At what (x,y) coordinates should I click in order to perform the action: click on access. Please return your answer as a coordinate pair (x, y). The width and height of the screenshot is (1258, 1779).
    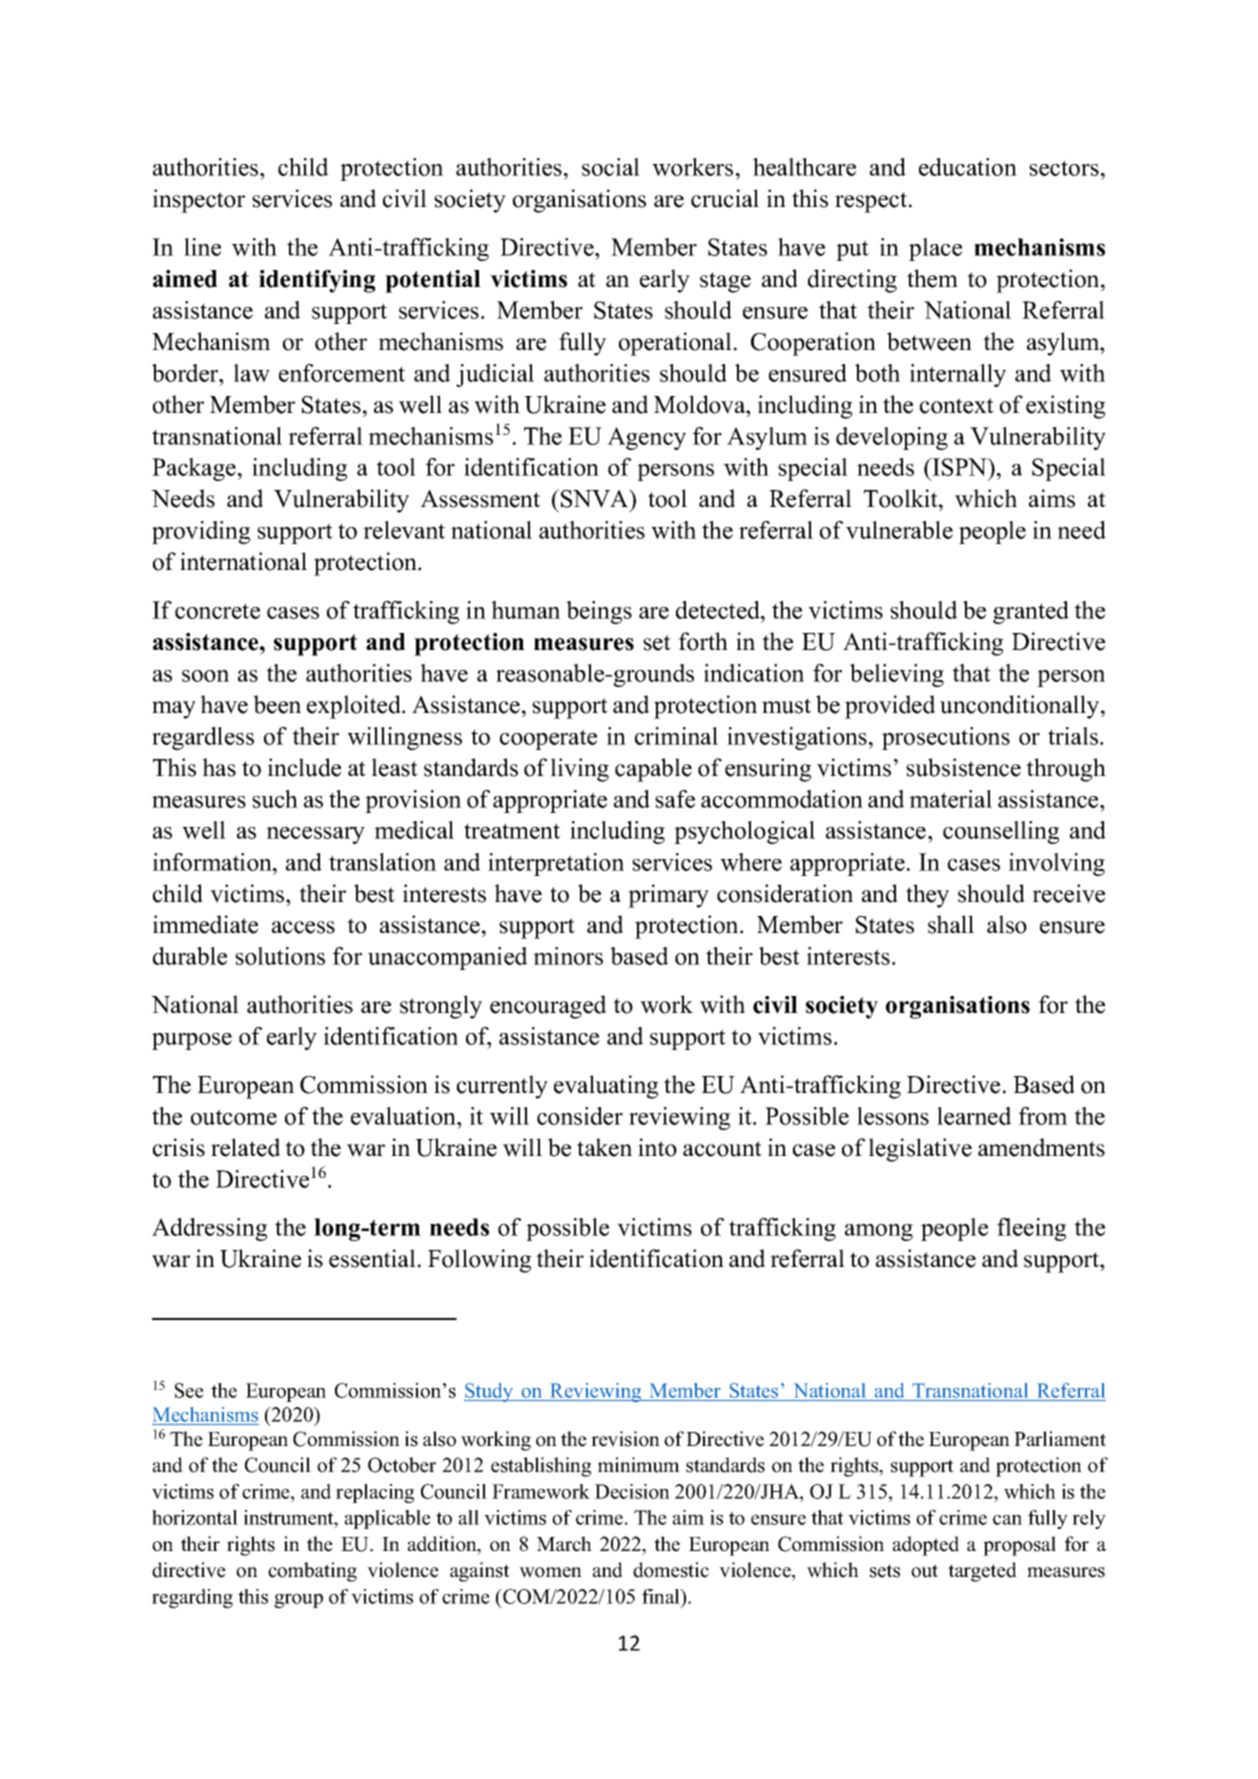
    Looking at the image, I should click on (303, 927).
